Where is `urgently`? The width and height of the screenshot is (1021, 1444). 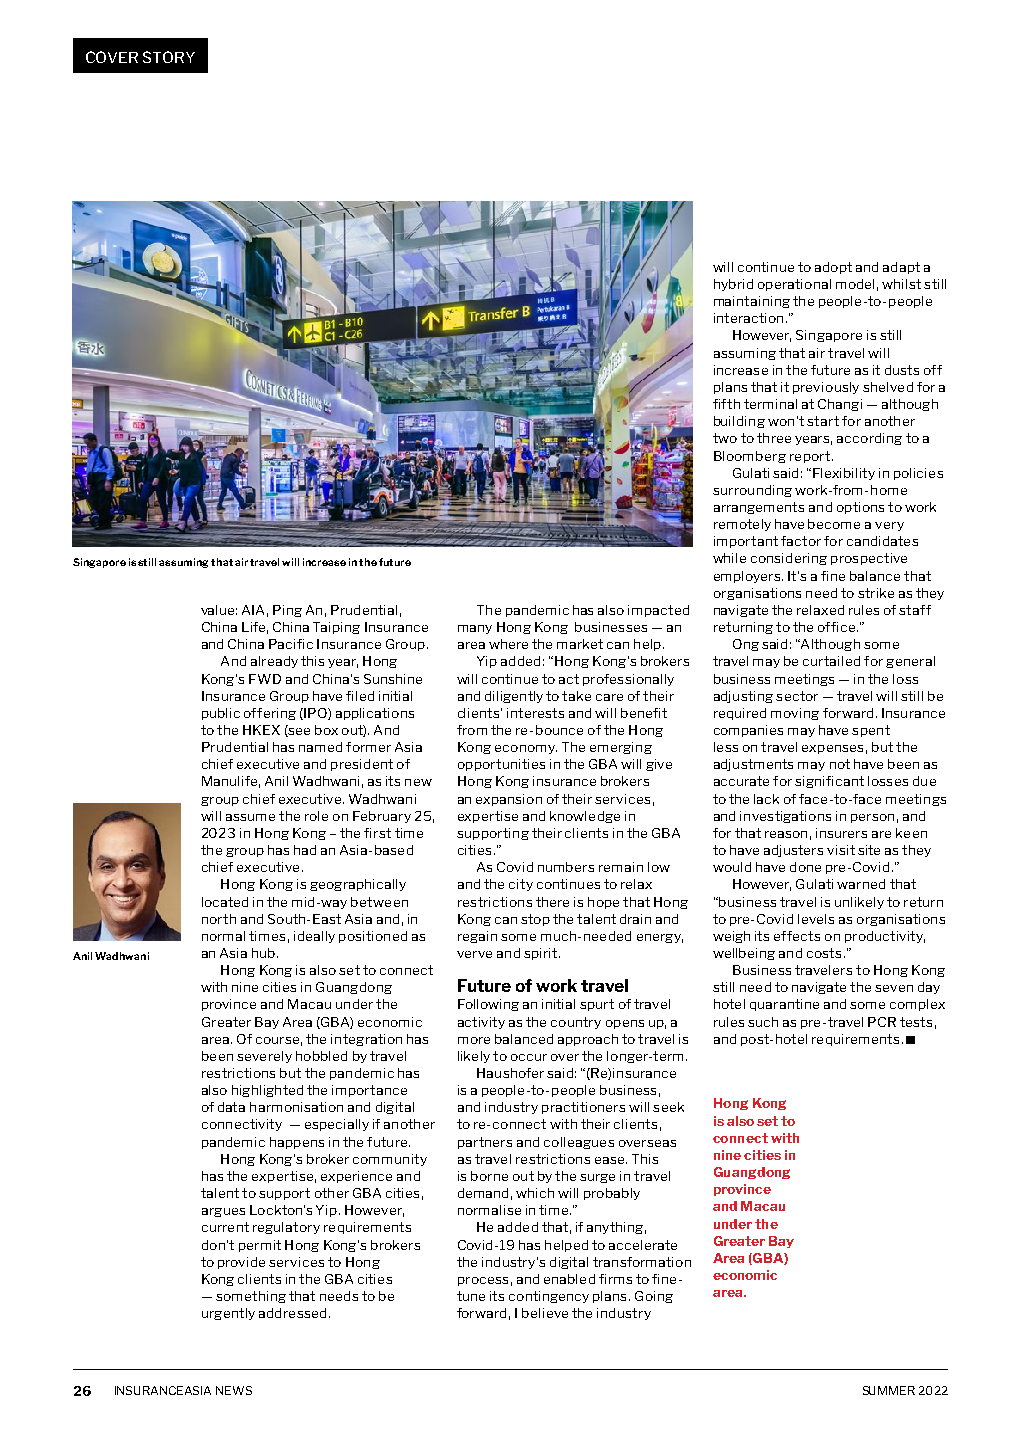
urgently is located at coordinates (228, 1314).
